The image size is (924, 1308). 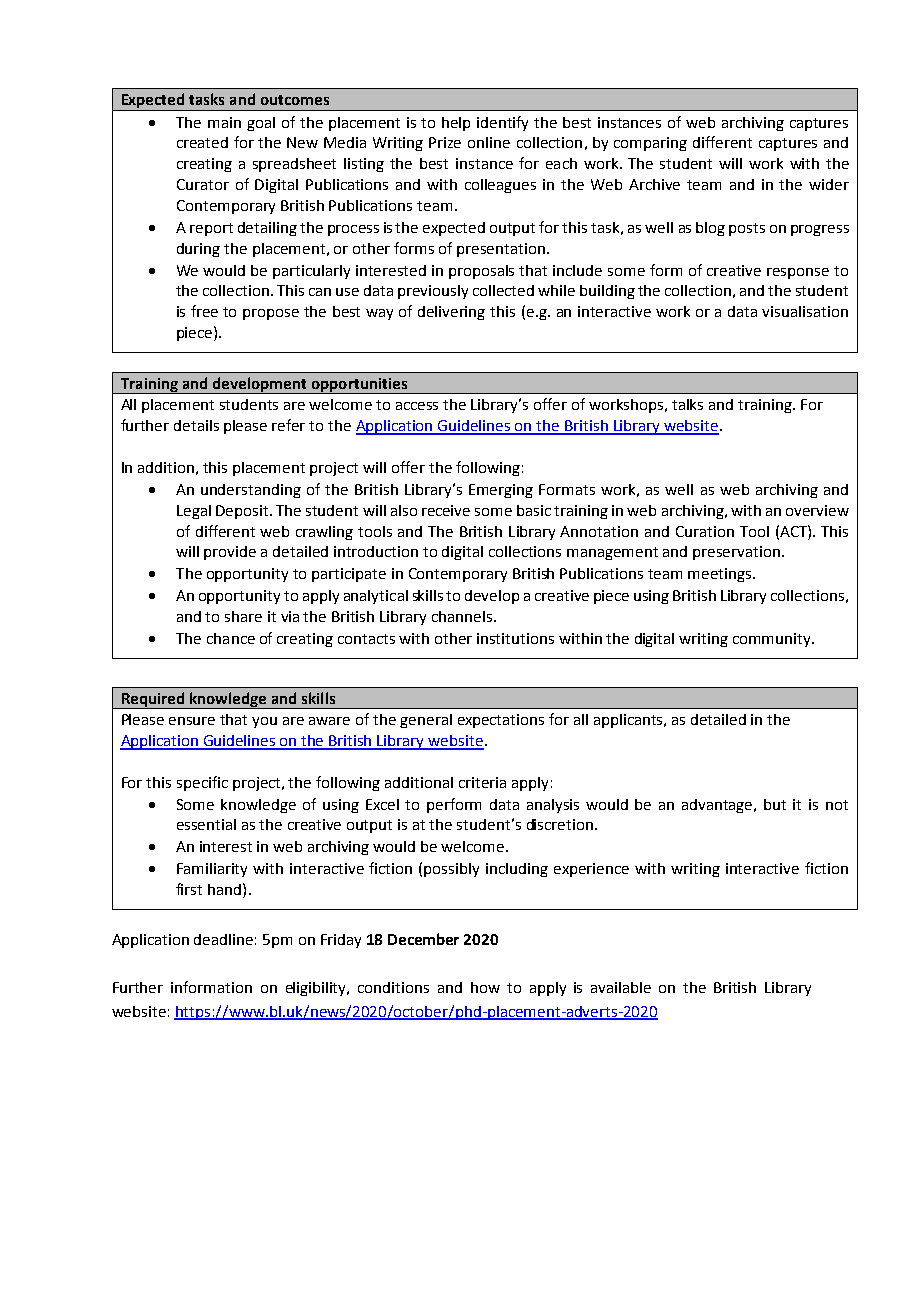 What do you see at coordinates (502, 123) in the document?
I see `identify` at bounding box center [502, 123].
